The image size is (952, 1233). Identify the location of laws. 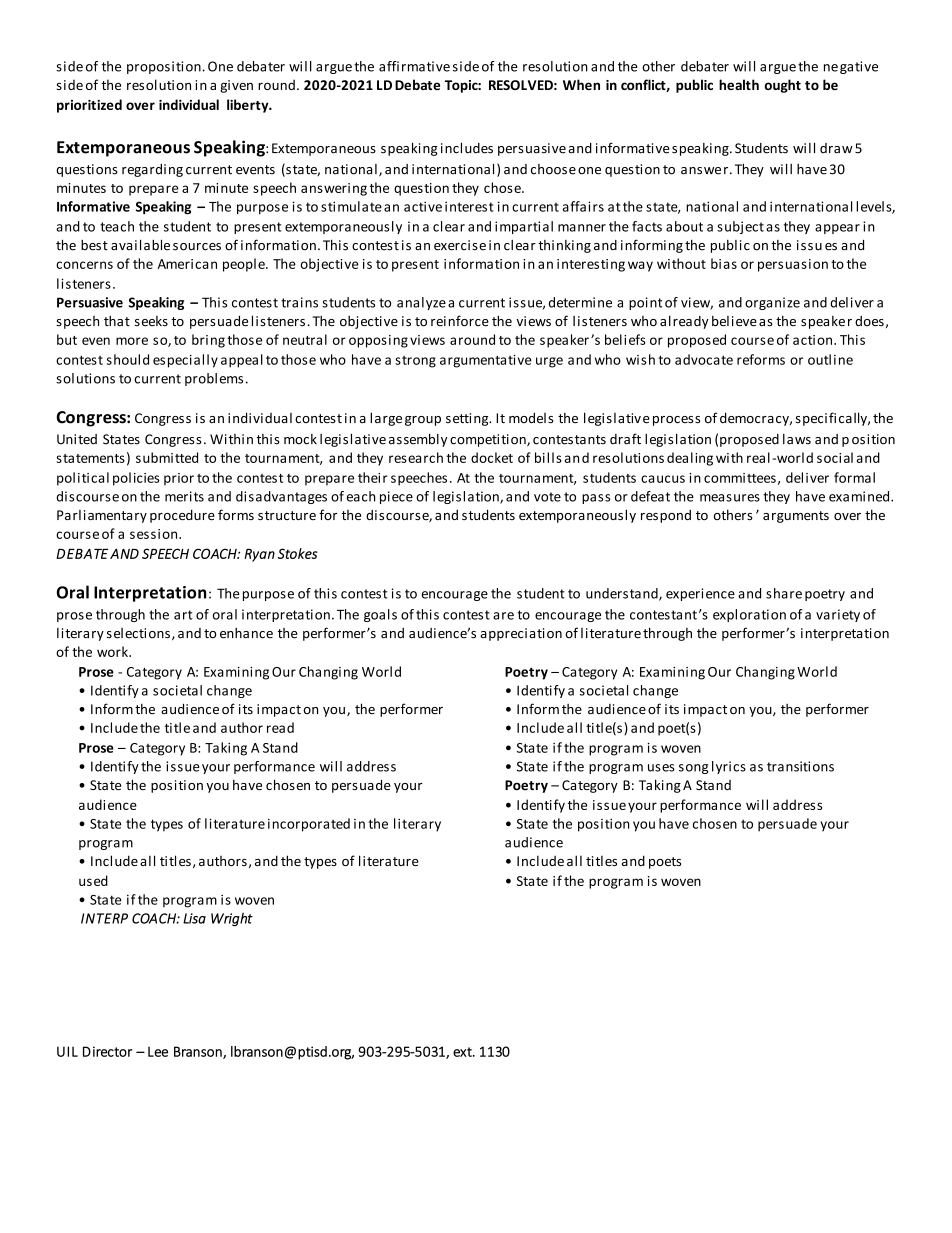
(797, 439).
